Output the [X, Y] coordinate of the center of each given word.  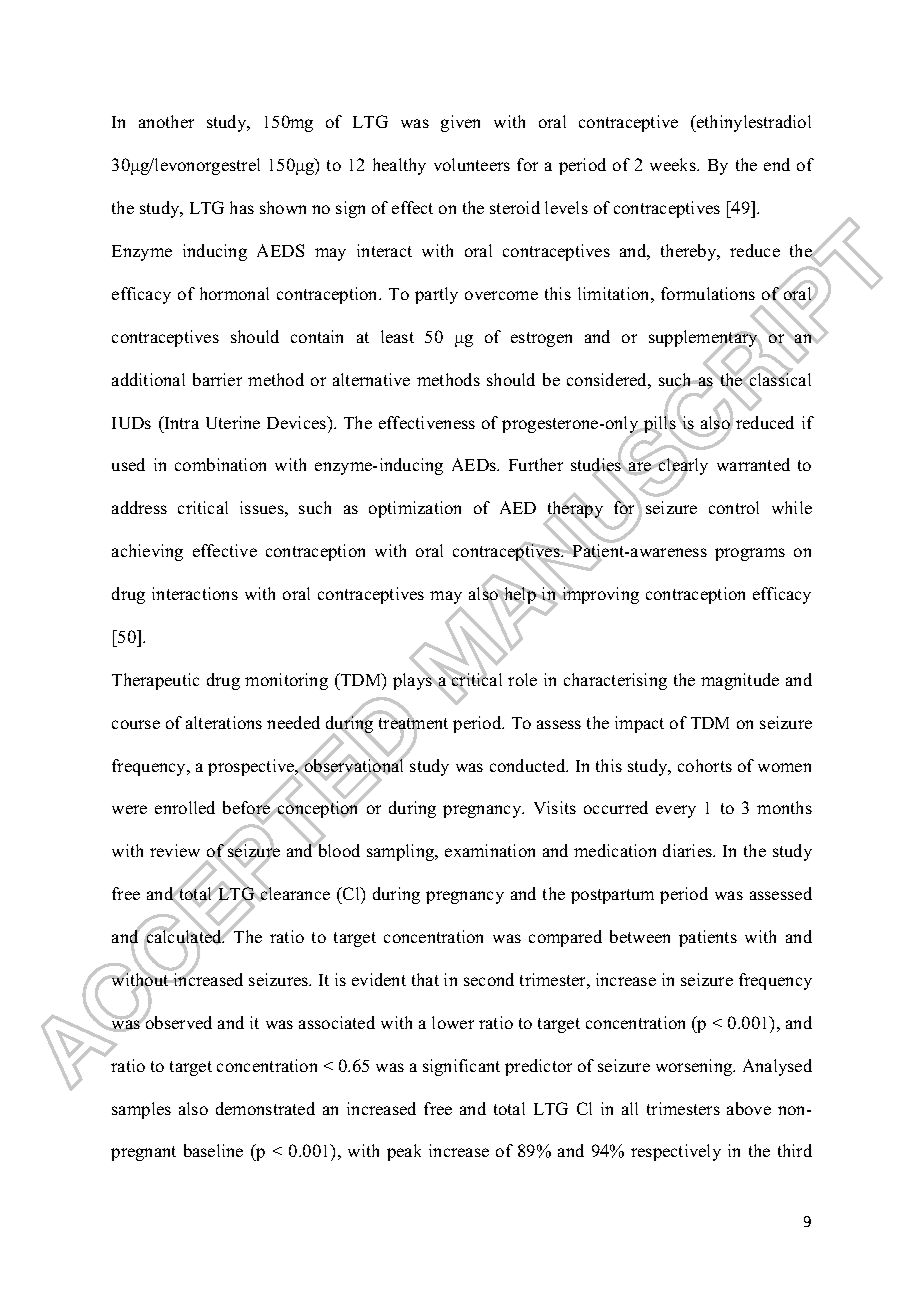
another [166, 121]
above [749, 1108]
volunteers [472, 164]
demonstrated [265, 1108]
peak [404, 1152]
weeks [674, 164]
